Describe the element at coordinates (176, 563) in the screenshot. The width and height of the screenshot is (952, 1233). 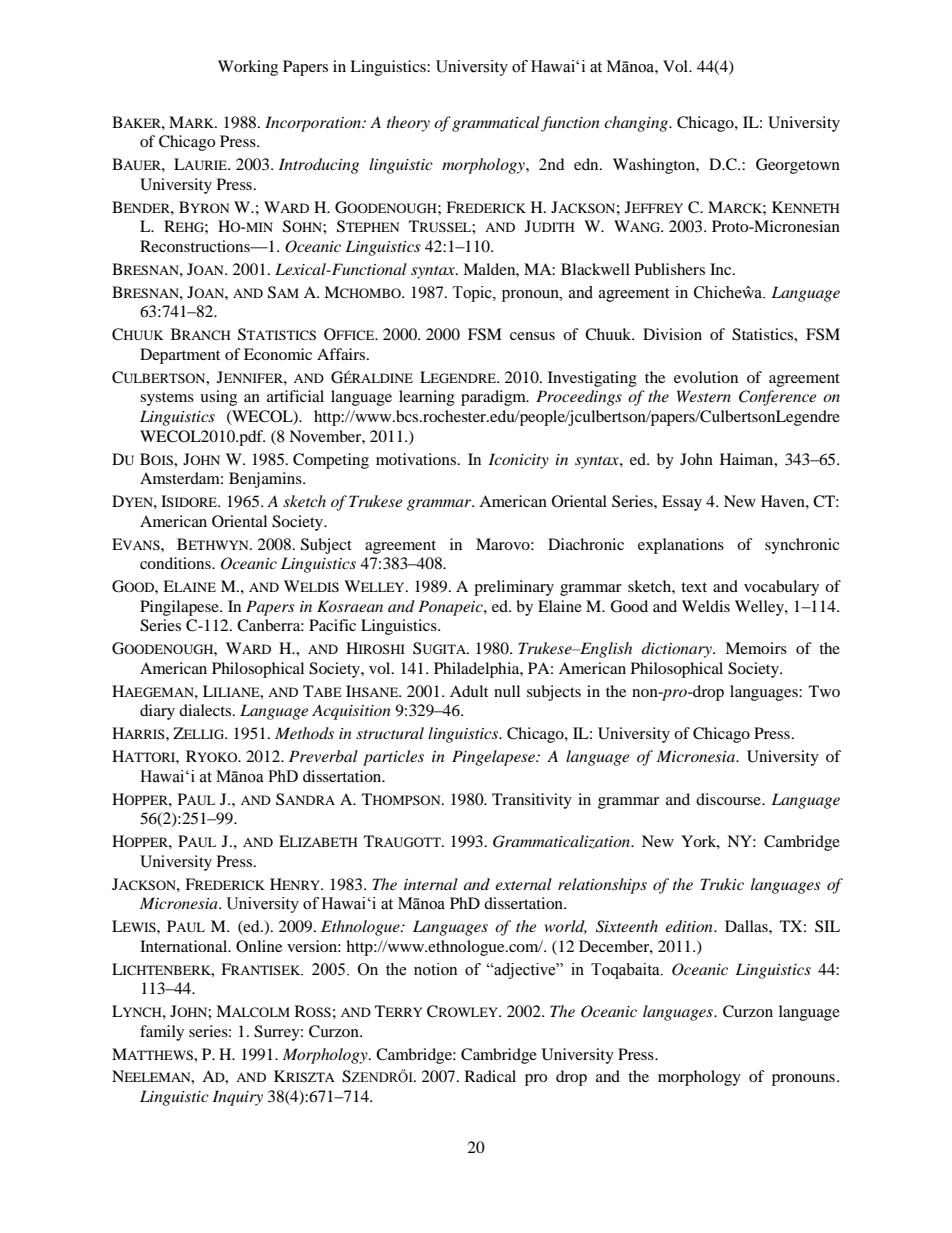
I see `conditions` at that location.
